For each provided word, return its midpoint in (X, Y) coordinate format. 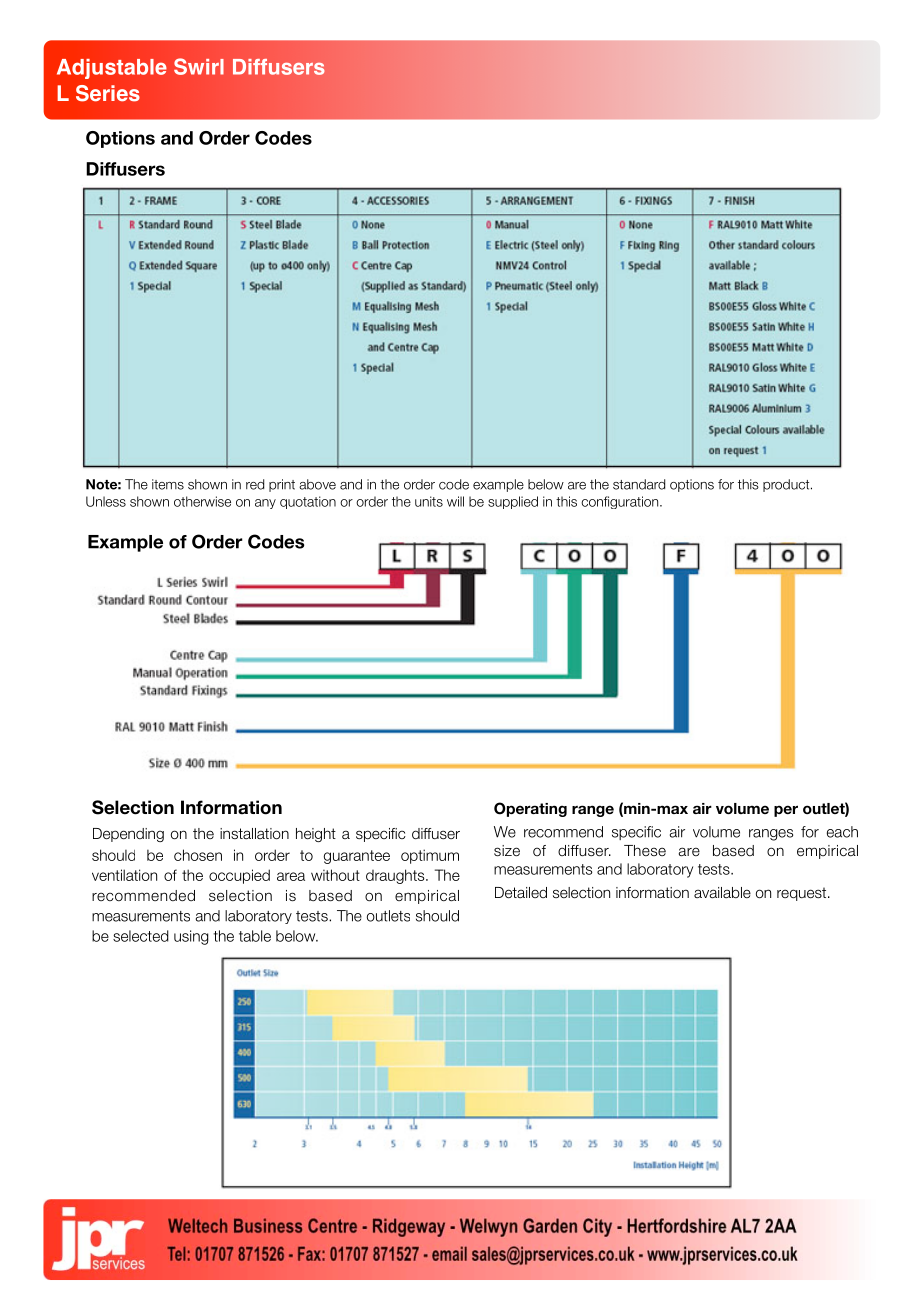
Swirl (199, 66)
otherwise (202, 501)
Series (108, 93)
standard (639, 484)
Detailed (521, 893)
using (191, 937)
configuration (621, 502)
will (455, 501)
